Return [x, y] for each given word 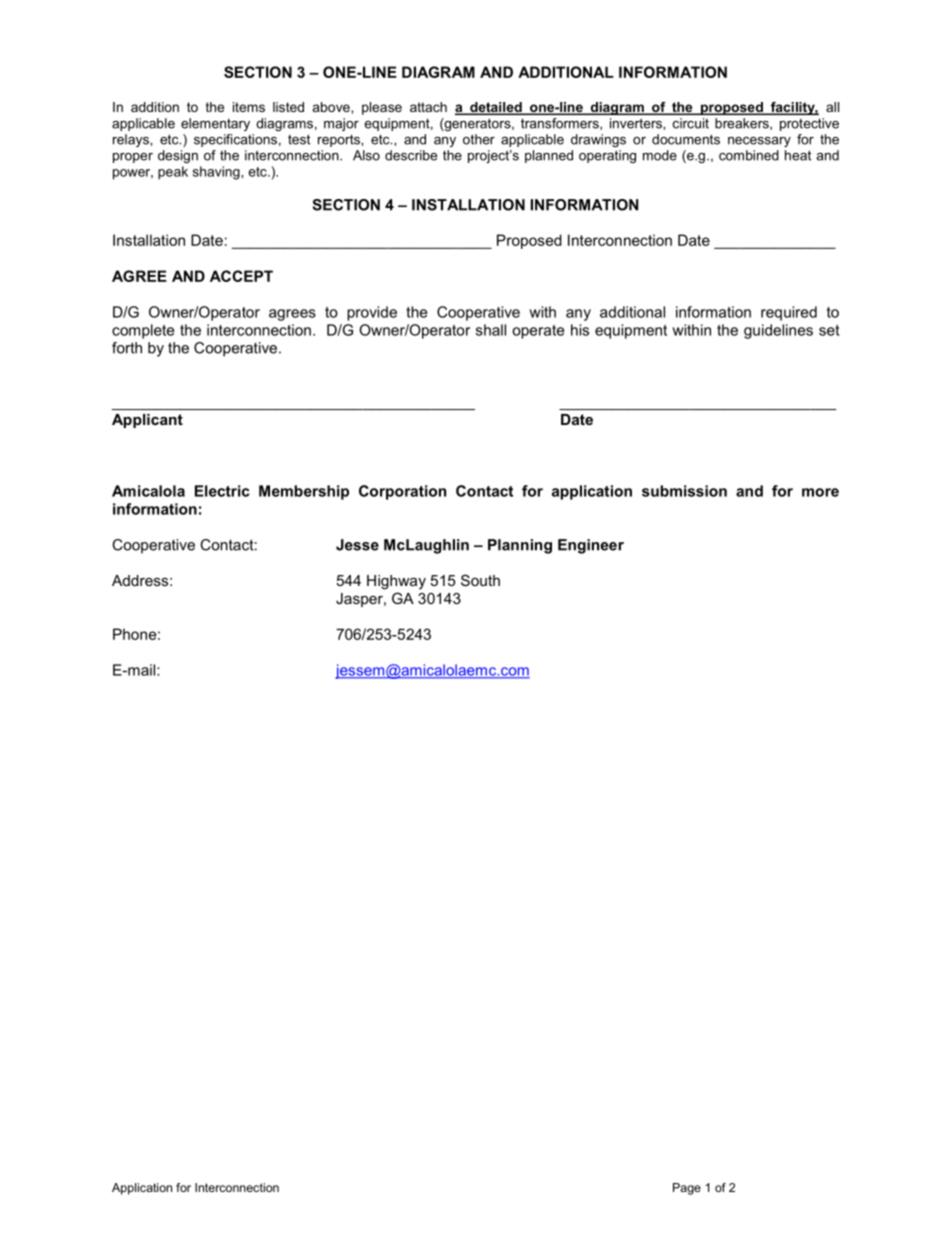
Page [687, 1189]
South [480, 580]
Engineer [591, 546]
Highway [396, 582]
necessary [759, 142]
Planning [520, 546]
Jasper [360, 600]
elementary [215, 124]
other [479, 139]
